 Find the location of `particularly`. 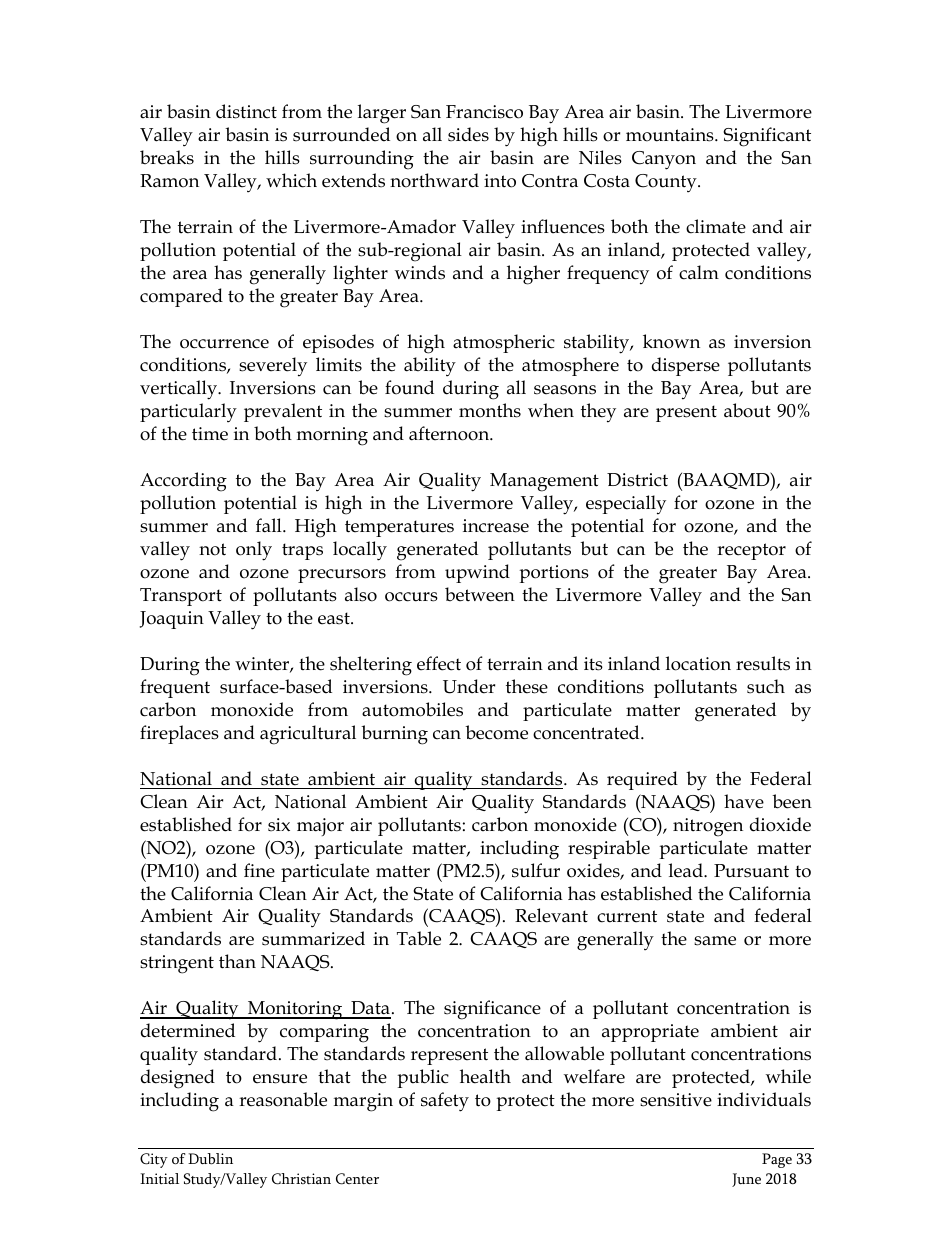

particularly is located at coordinates (188, 413).
